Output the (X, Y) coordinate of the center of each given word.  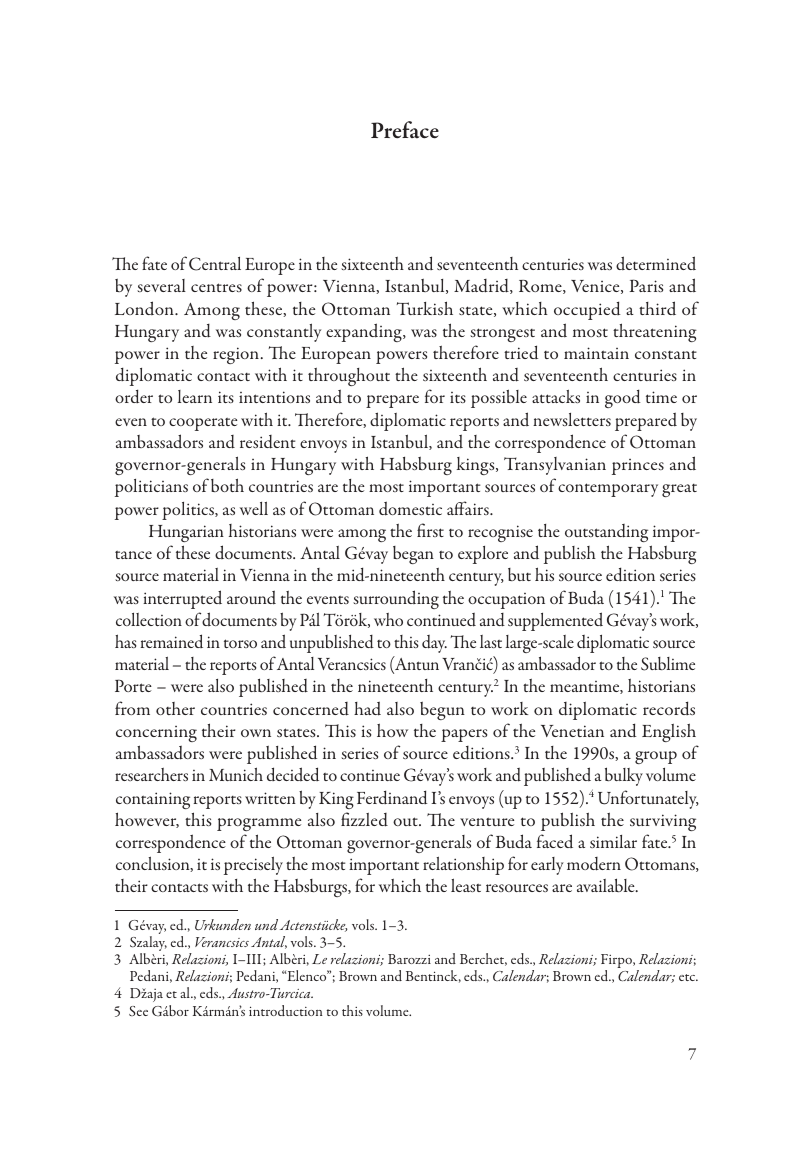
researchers (151, 774)
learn (195, 396)
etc (688, 977)
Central (215, 264)
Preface (405, 130)
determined (656, 263)
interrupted (182, 599)
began (413, 555)
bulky (624, 776)
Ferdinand (392, 797)
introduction (286, 1010)
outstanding (606, 533)
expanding (365, 332)
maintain (596, 353)
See (138, 1011)
